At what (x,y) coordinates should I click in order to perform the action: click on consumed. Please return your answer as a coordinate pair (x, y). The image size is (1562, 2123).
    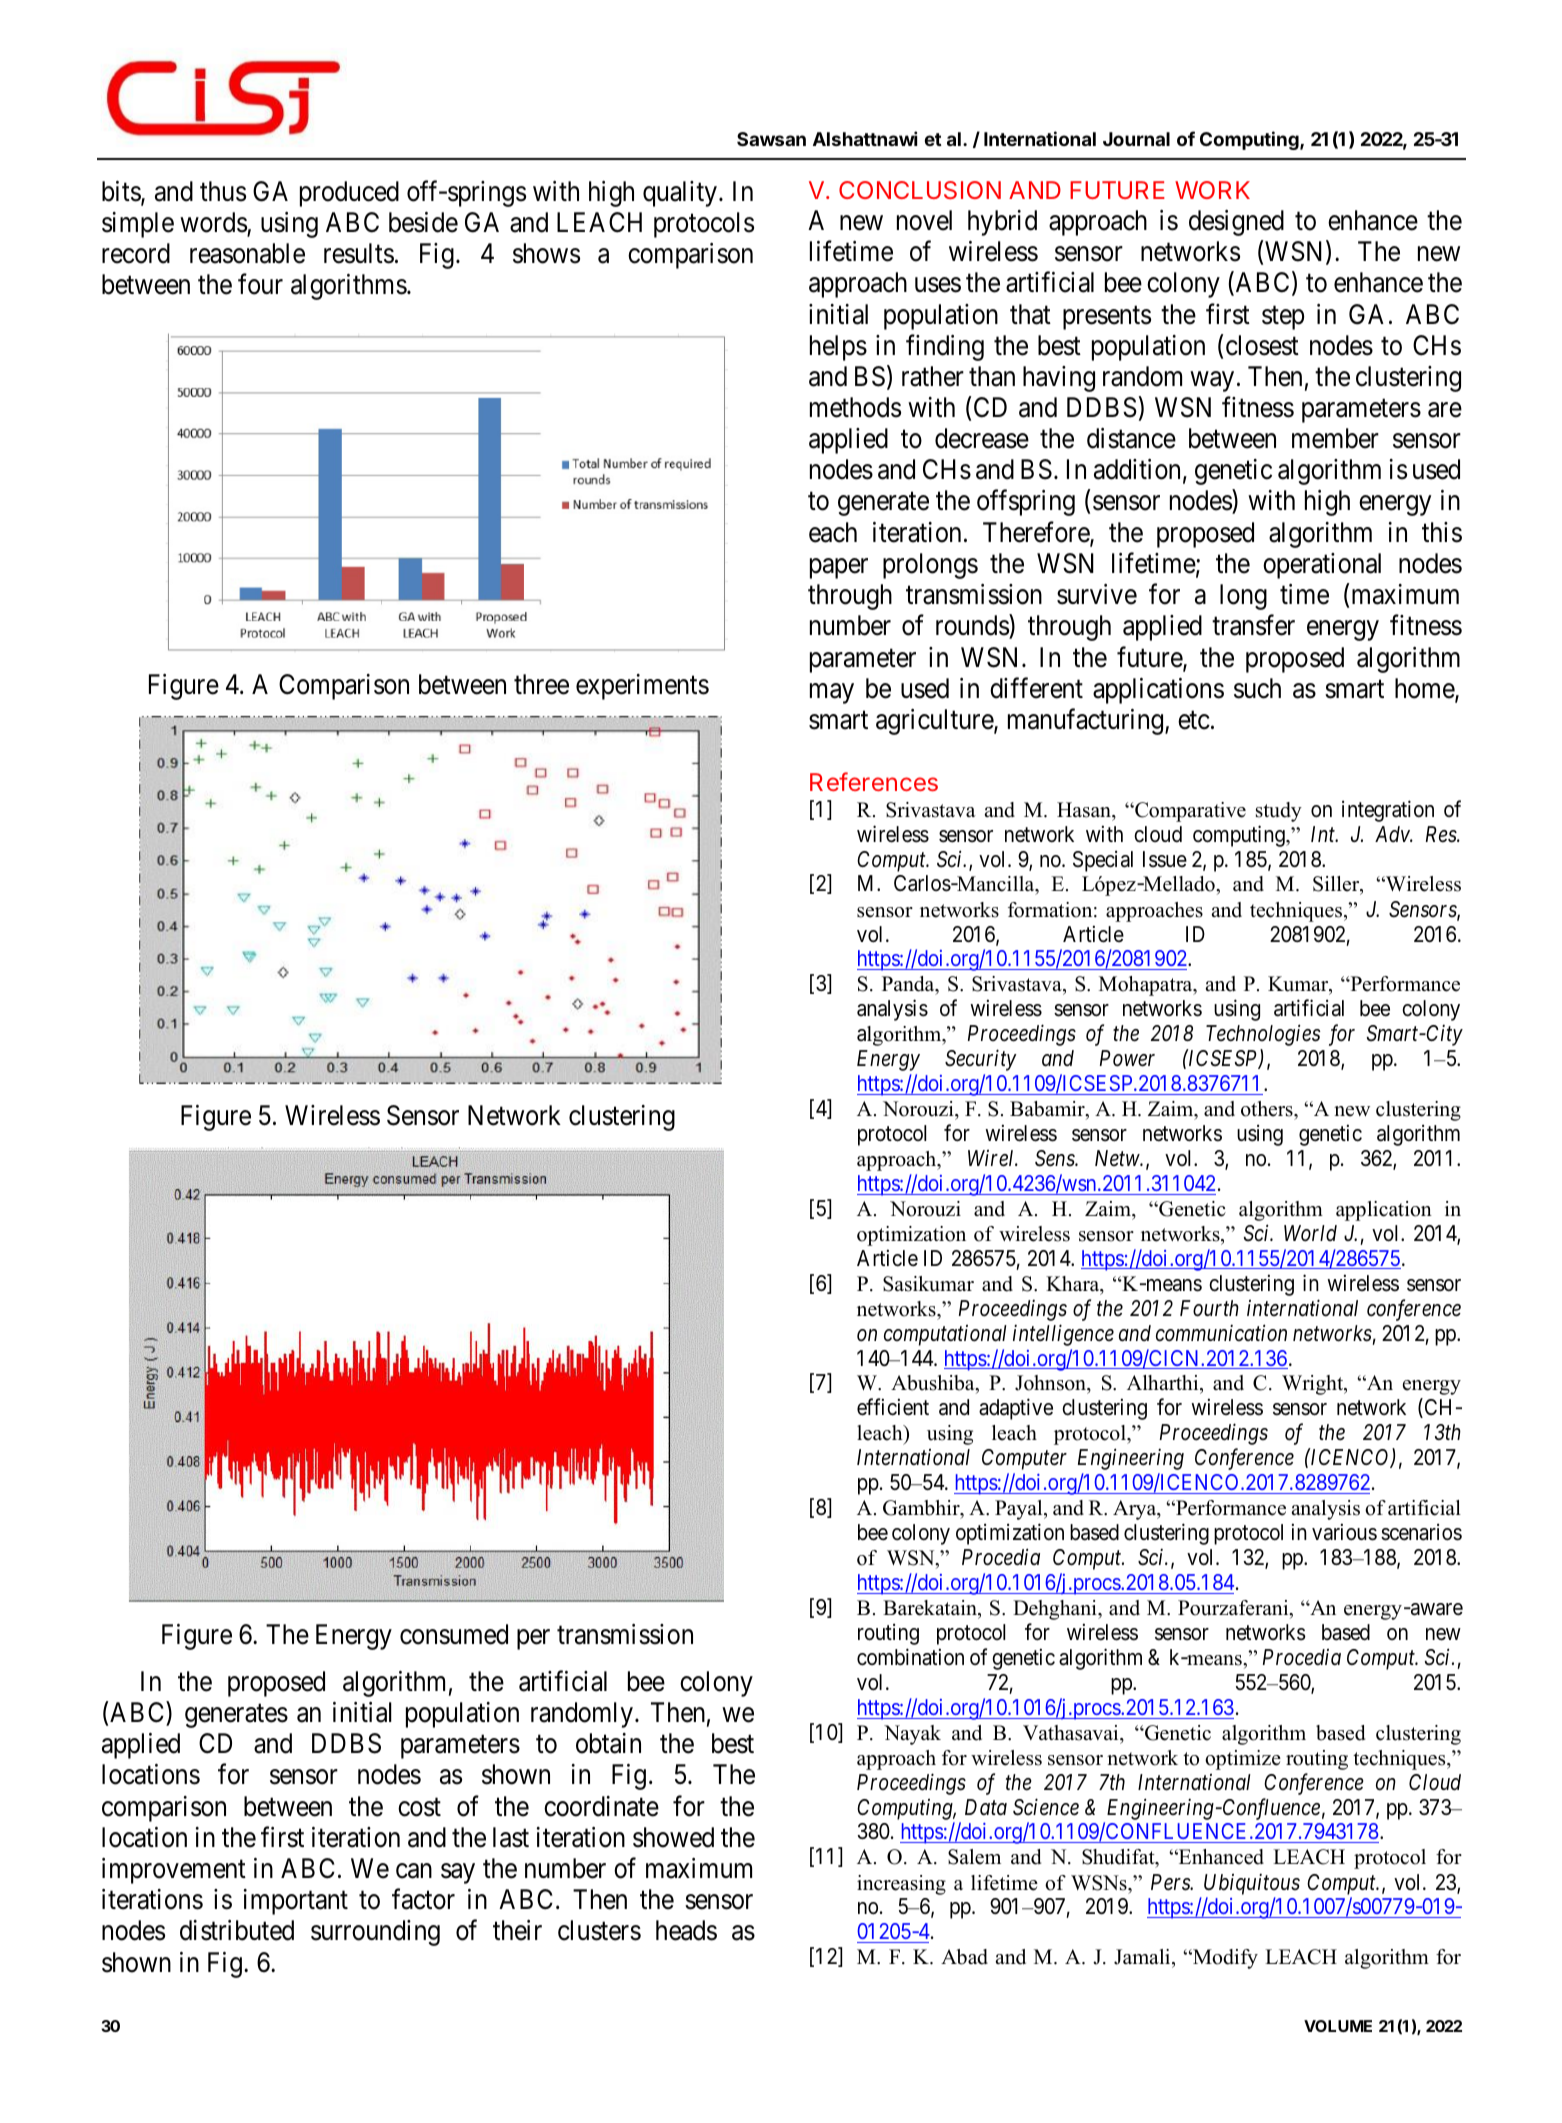
    Looking at the image, I should click on (454, 1634).
